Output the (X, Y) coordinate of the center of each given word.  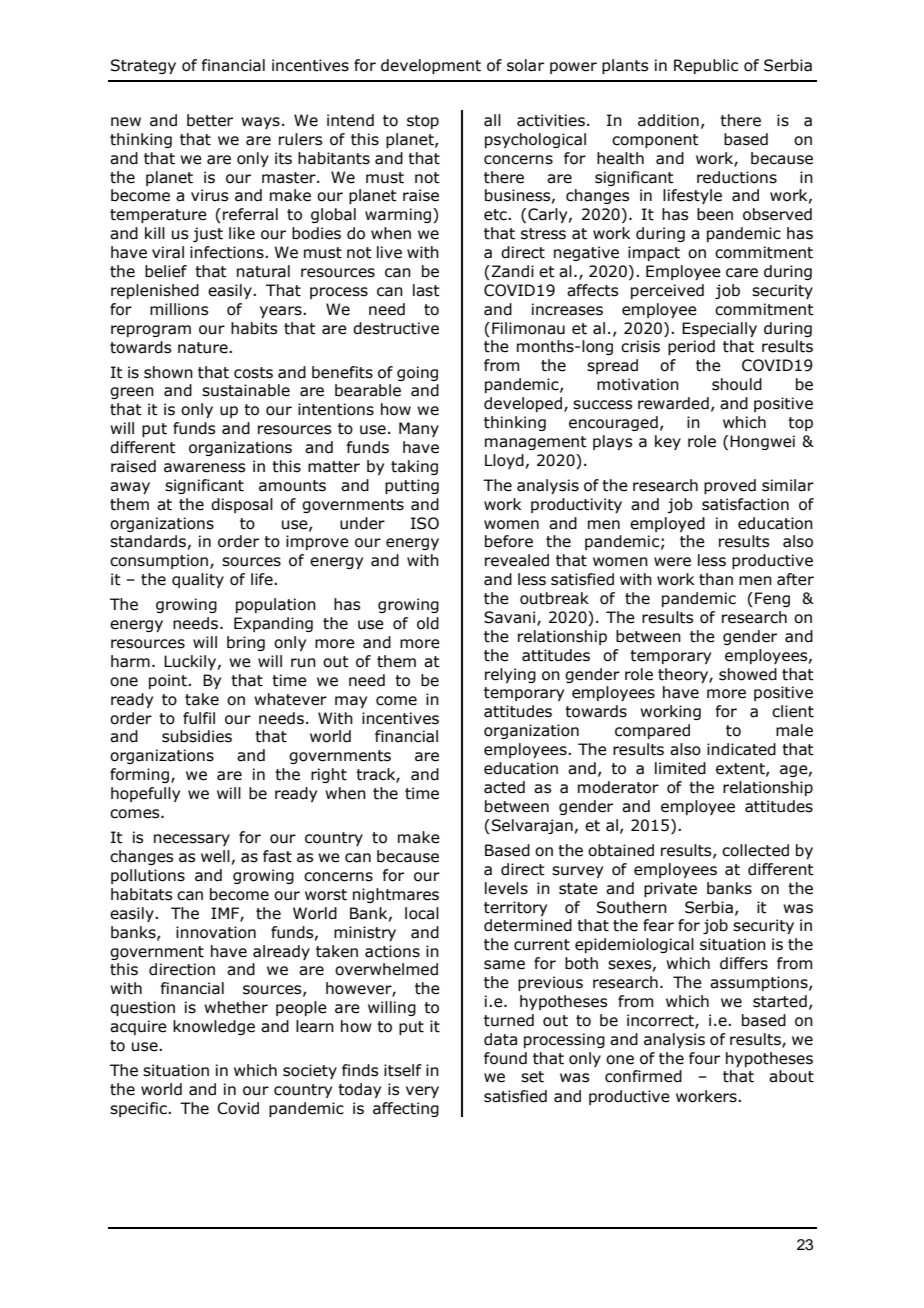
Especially (719, 329)
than (716, 579)
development (431, 66)
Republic (706, 66)
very (422, 1092)
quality (198, 580)
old (428, 623)
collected (755, 850)
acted (504, 787)
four (704, 1058)
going (417, 373)
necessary (192, 840)
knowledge (214, 1027)
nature (204, 348)
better (210, 120)
